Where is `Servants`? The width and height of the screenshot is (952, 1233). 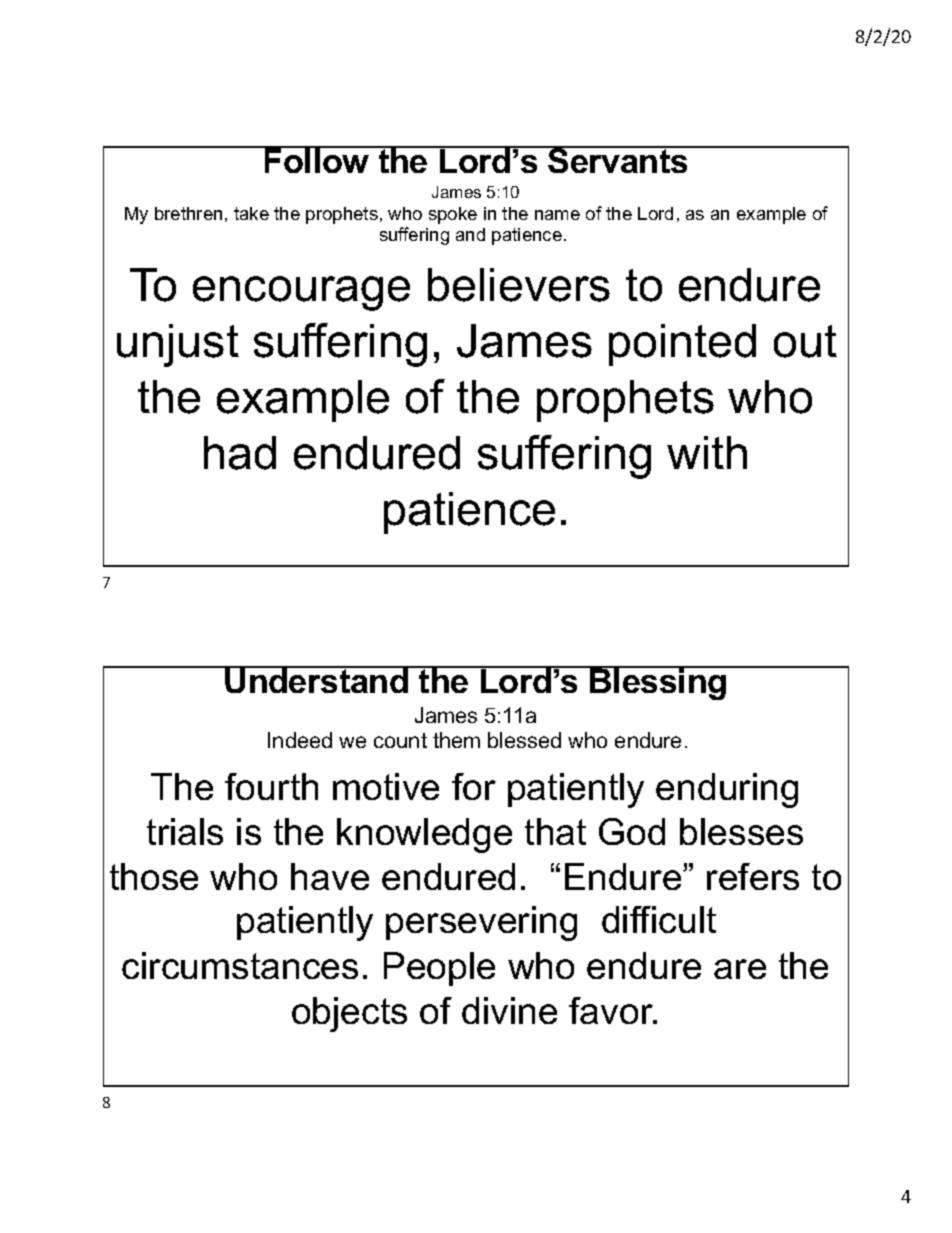 Servants is located at coordinates (618, 160).
